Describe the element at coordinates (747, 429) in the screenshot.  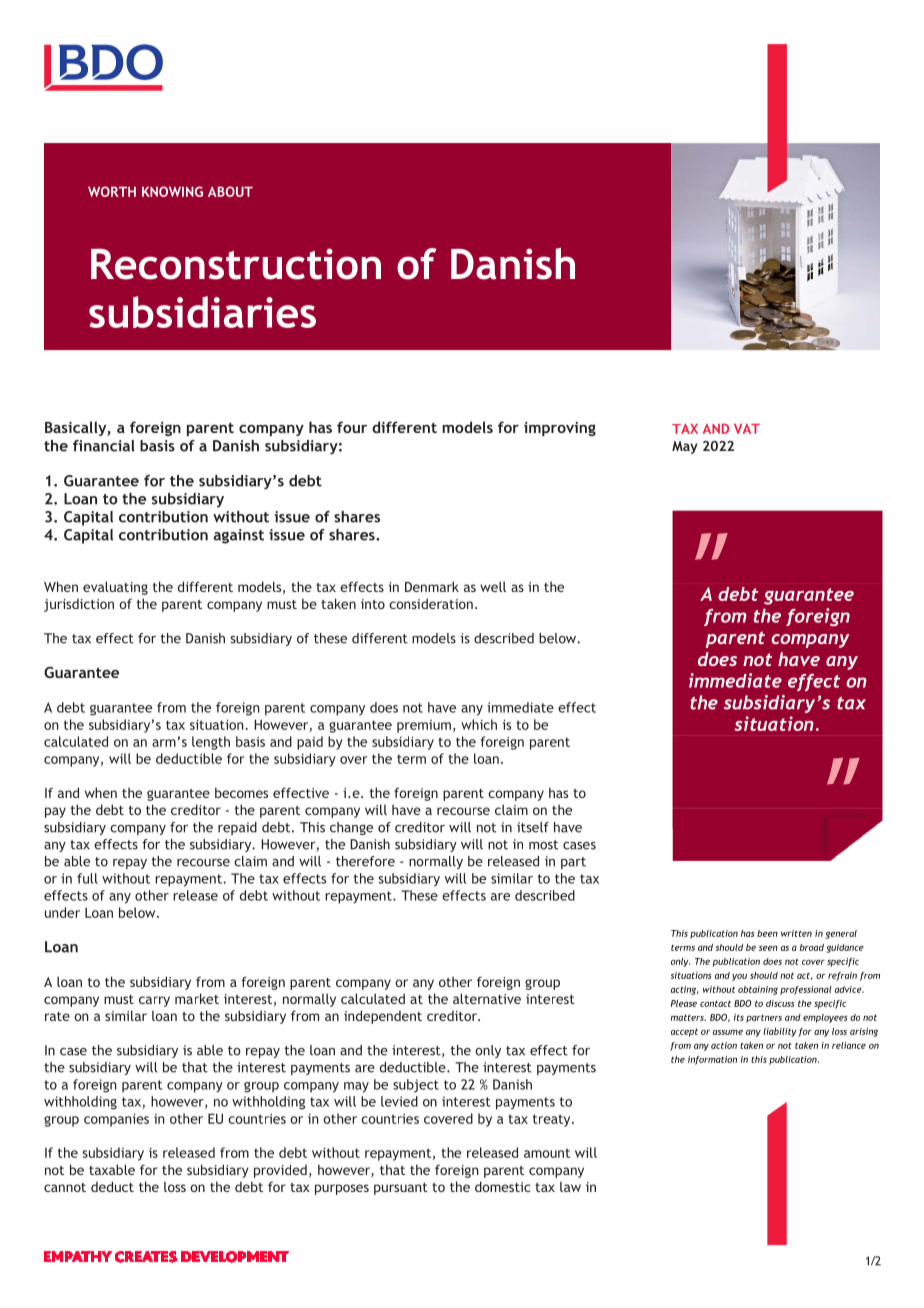
I see `VAT` at that location.
